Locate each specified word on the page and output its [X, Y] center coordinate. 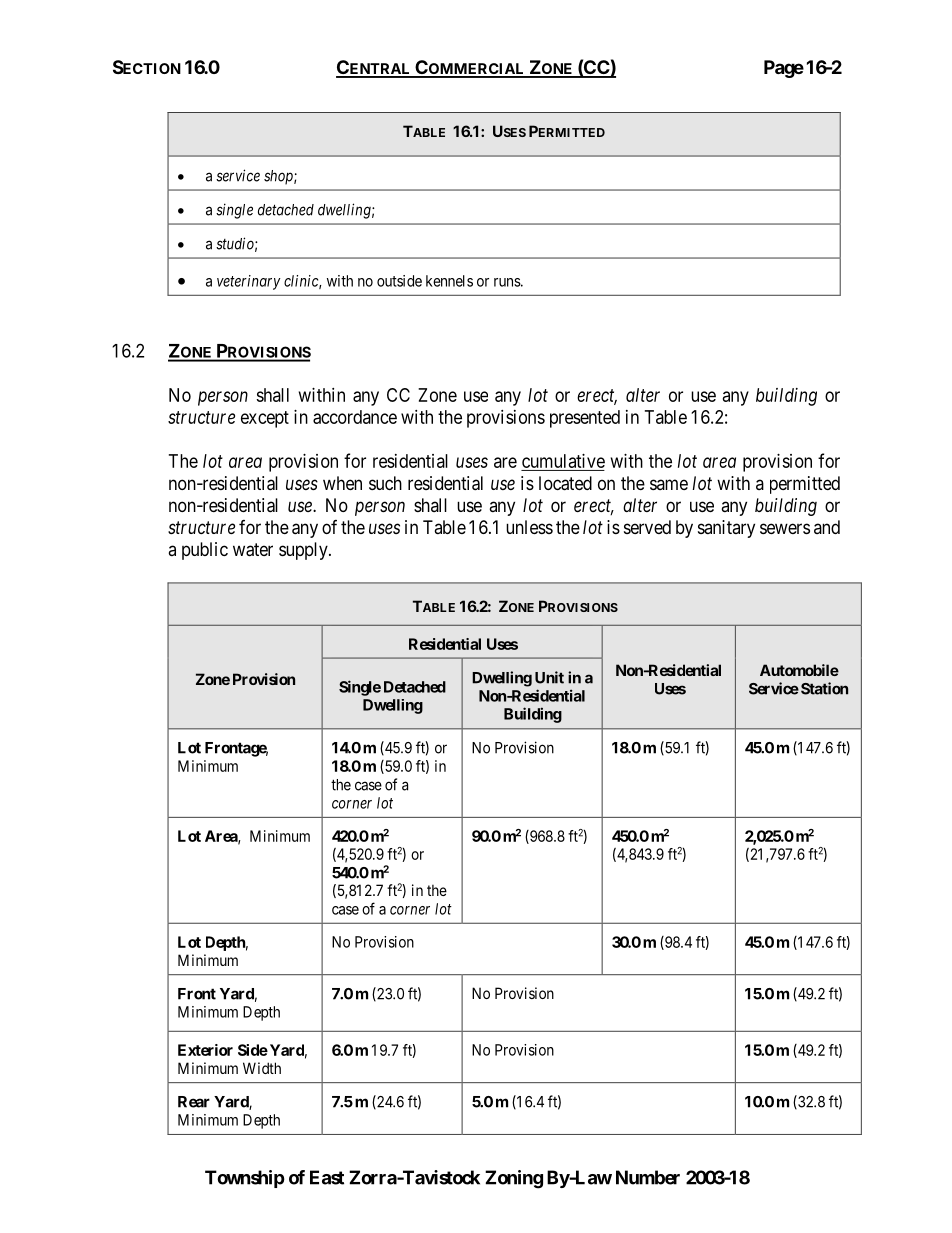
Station [824, 688]
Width [262, 1068]
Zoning [514, 1179]
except [265, 419]
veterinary [249, 282]
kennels [449, 281]
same [669, 484]
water [253, 550]
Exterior [205, 1050]
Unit [549, 677]
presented [585, 419]
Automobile [799, 670]
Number [648, 1177]
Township [245, 1179]
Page [784, 69]
